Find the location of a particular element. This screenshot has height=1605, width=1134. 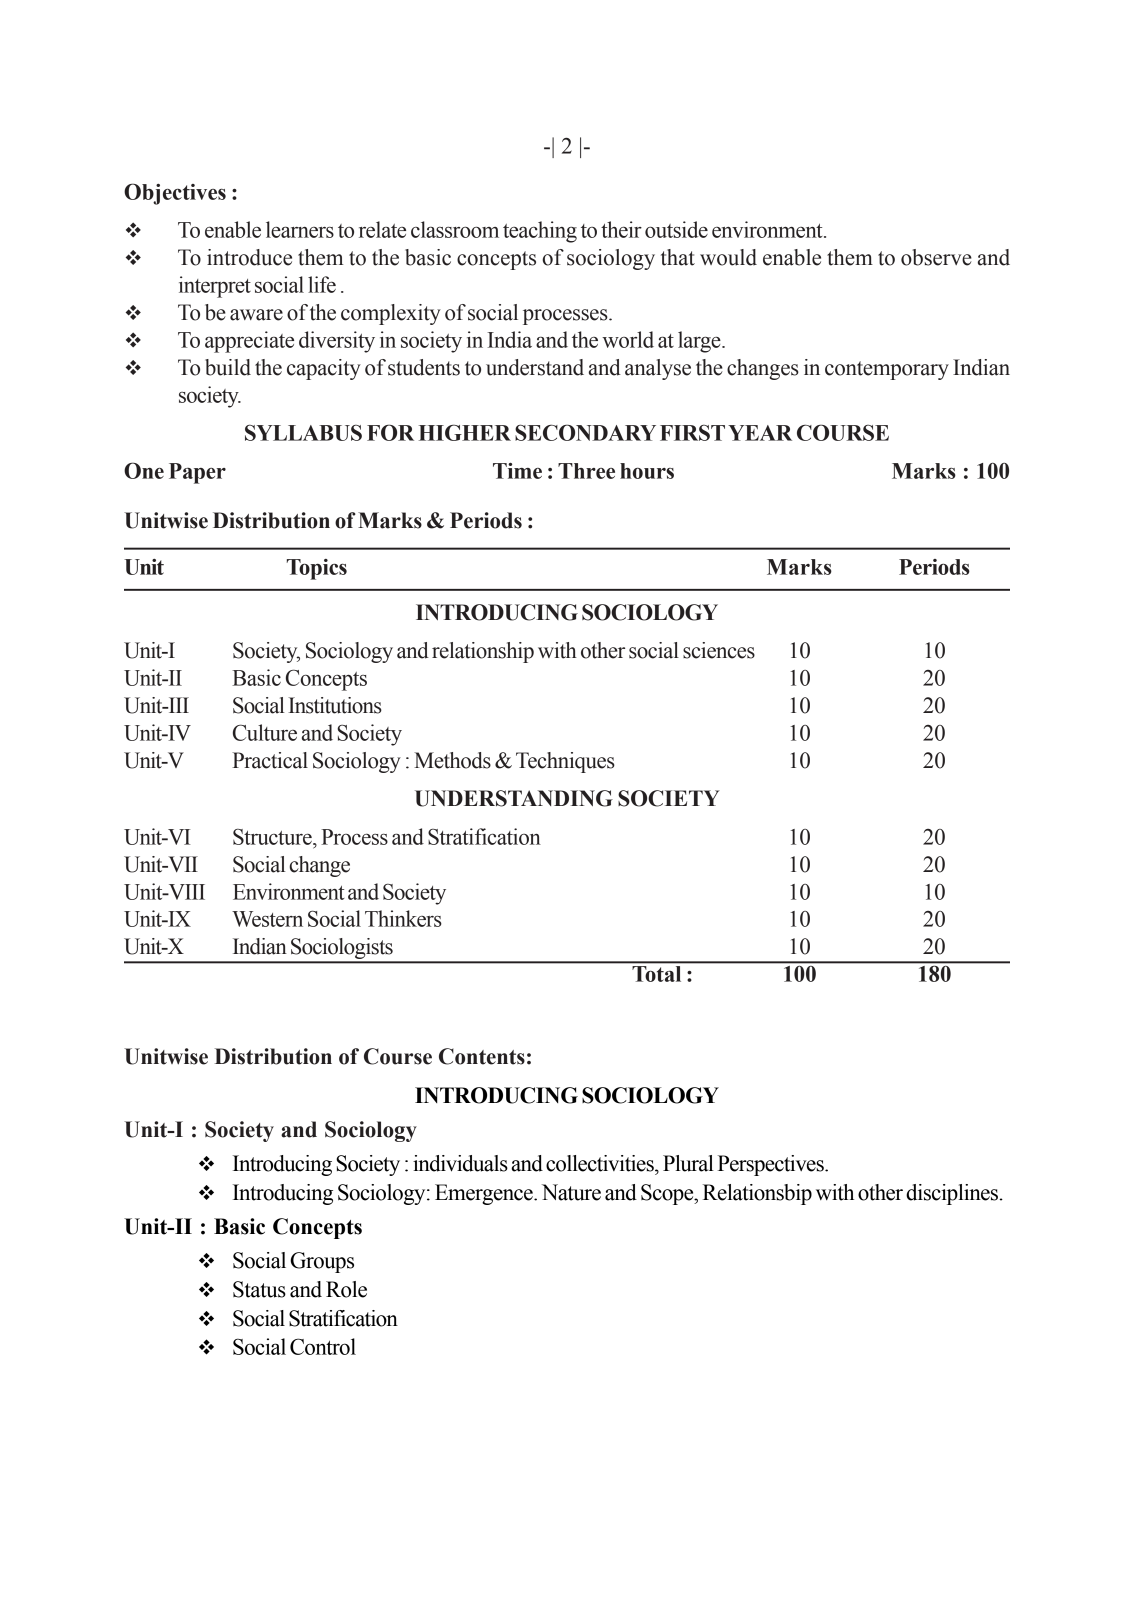

observe is located at coordinates (936, 257).
